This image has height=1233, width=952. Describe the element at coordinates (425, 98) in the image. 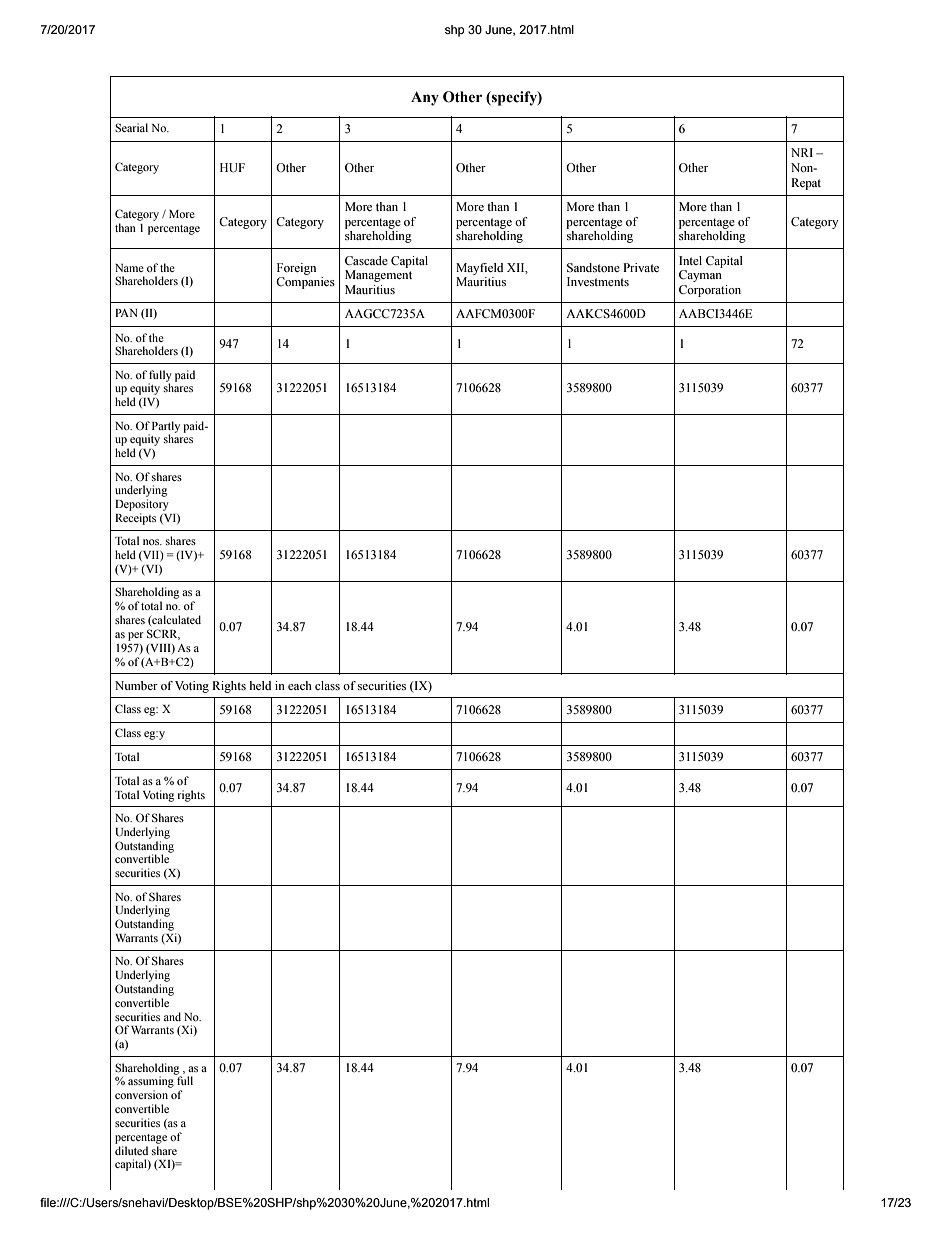

I see `Any` at that location.
